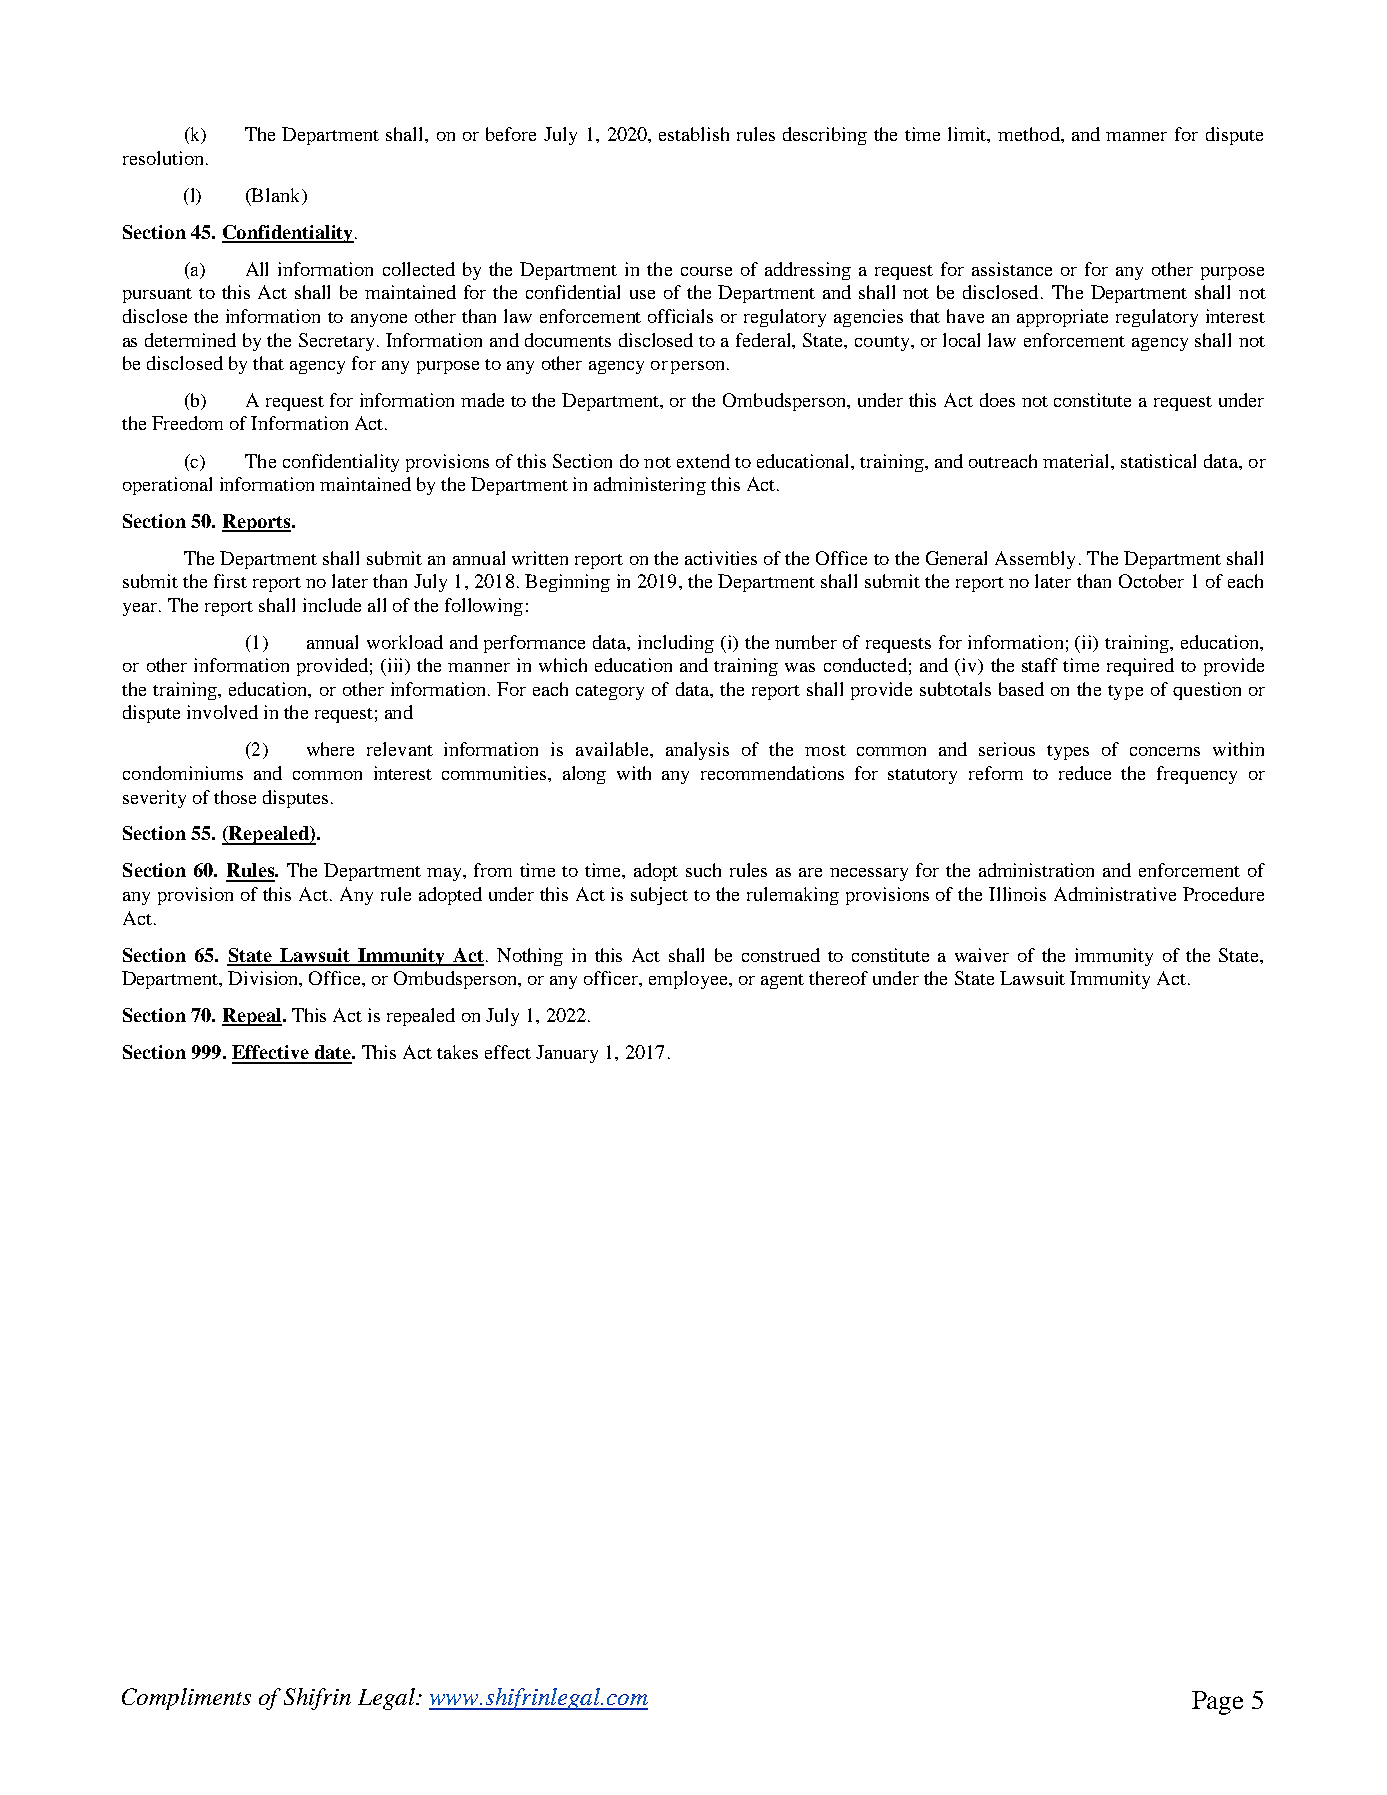  Describe the element at coordinates (1140, 667) in the page. I see `required` at that location.
